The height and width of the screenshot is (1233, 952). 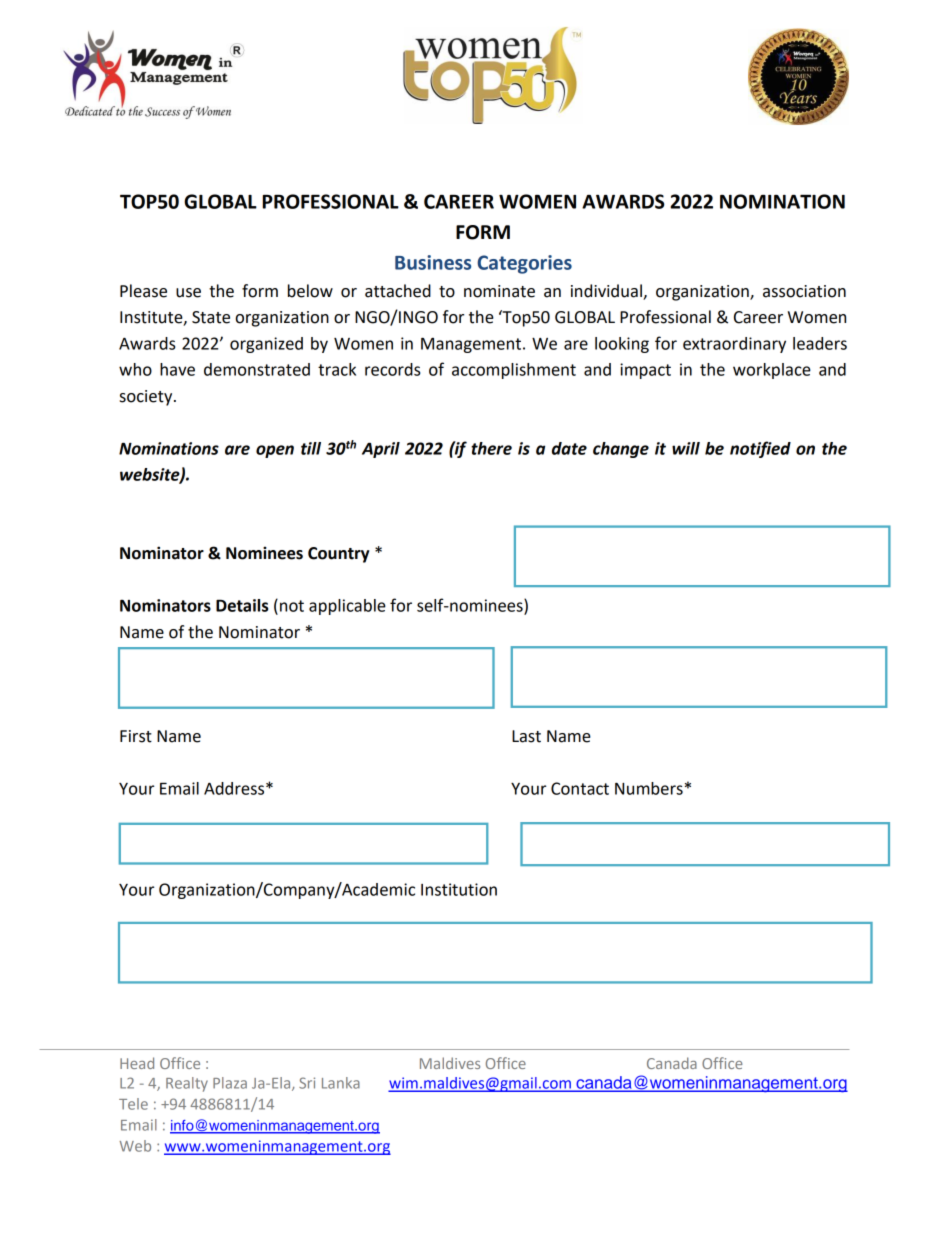 I want to click on First, so click(x=136, y=736).
